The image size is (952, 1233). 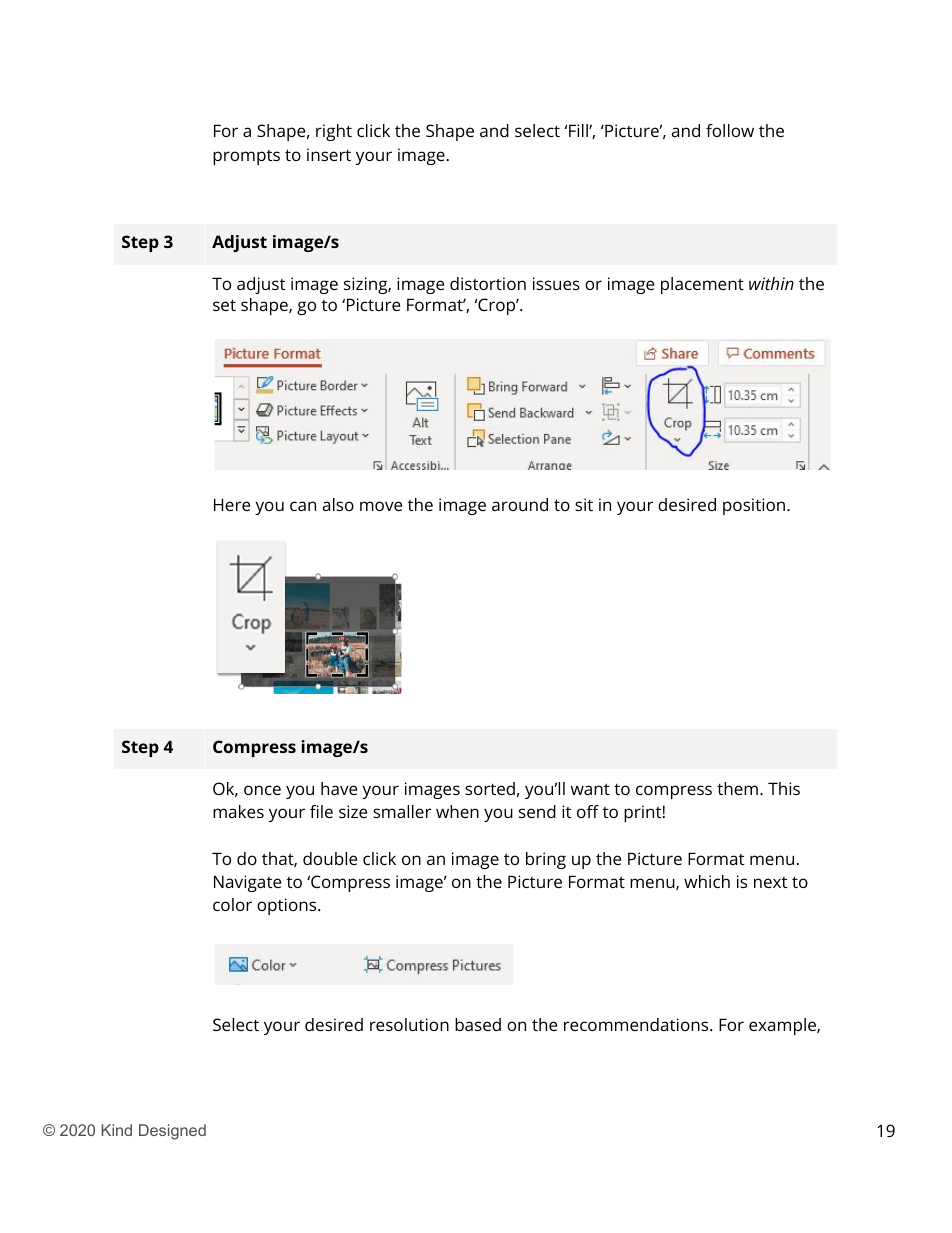 I want to click on prompts, so click(x=246, y=157).
